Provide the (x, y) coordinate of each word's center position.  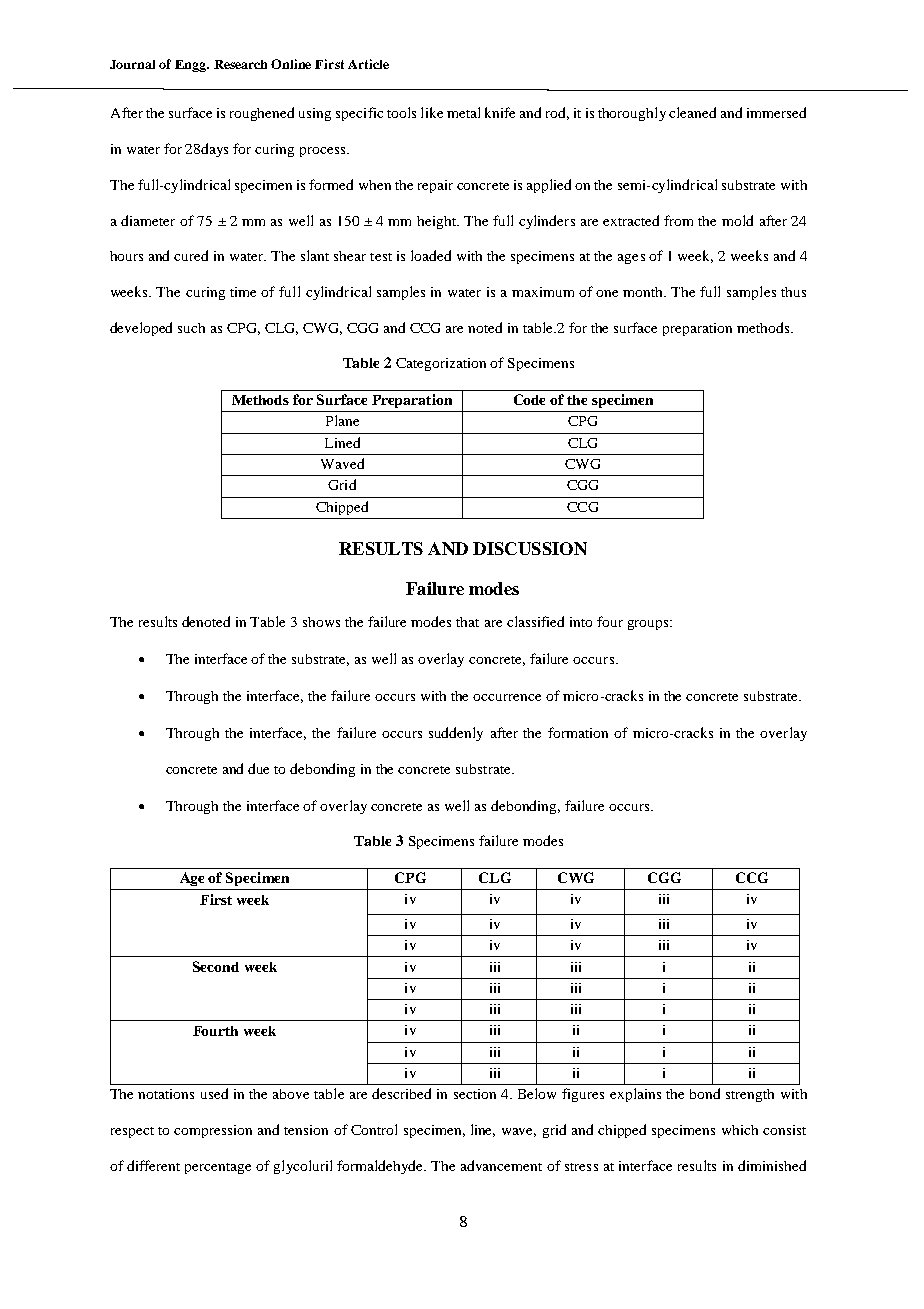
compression (213, 1131)
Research (240, 64)
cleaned (692, 112)
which (740, 1130)
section (475, 1094)
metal (463, 112)
